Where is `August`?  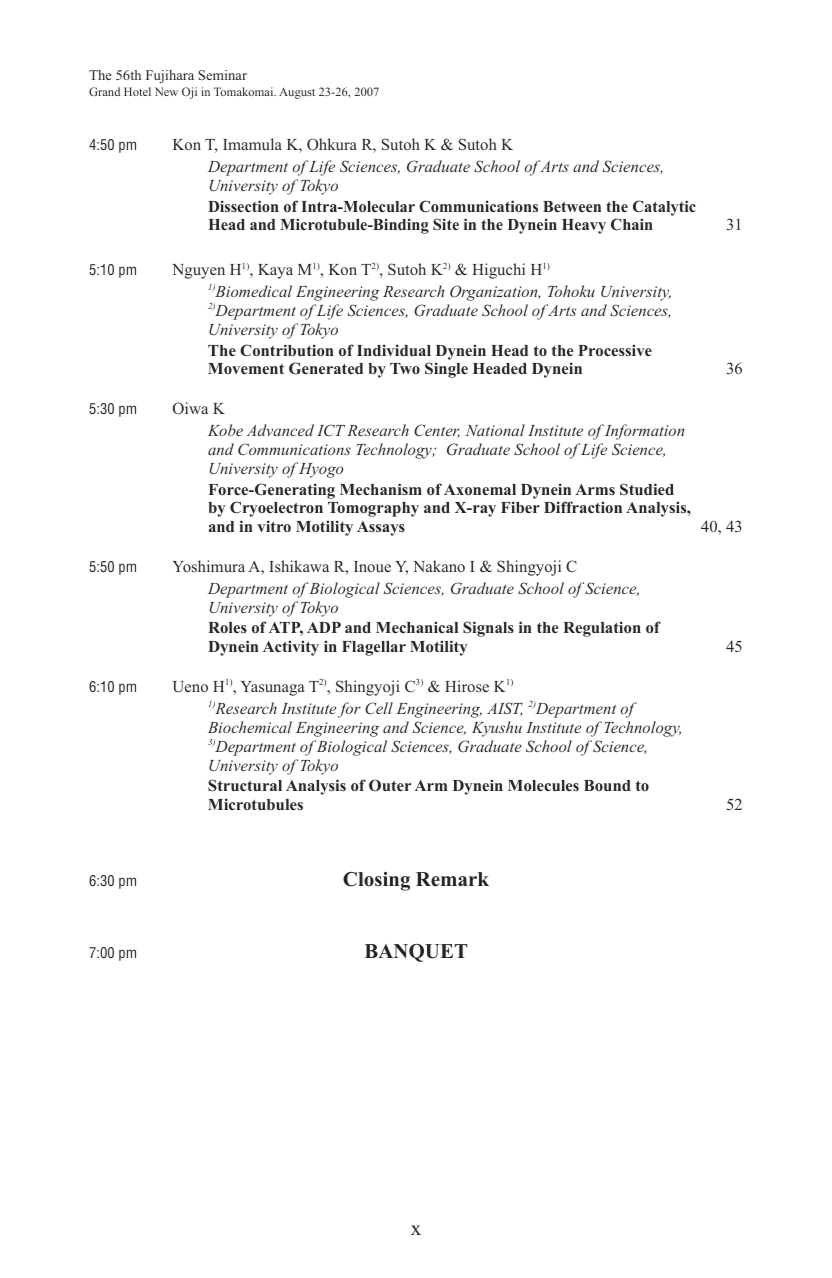
August is located at coordinates (297, 93).
